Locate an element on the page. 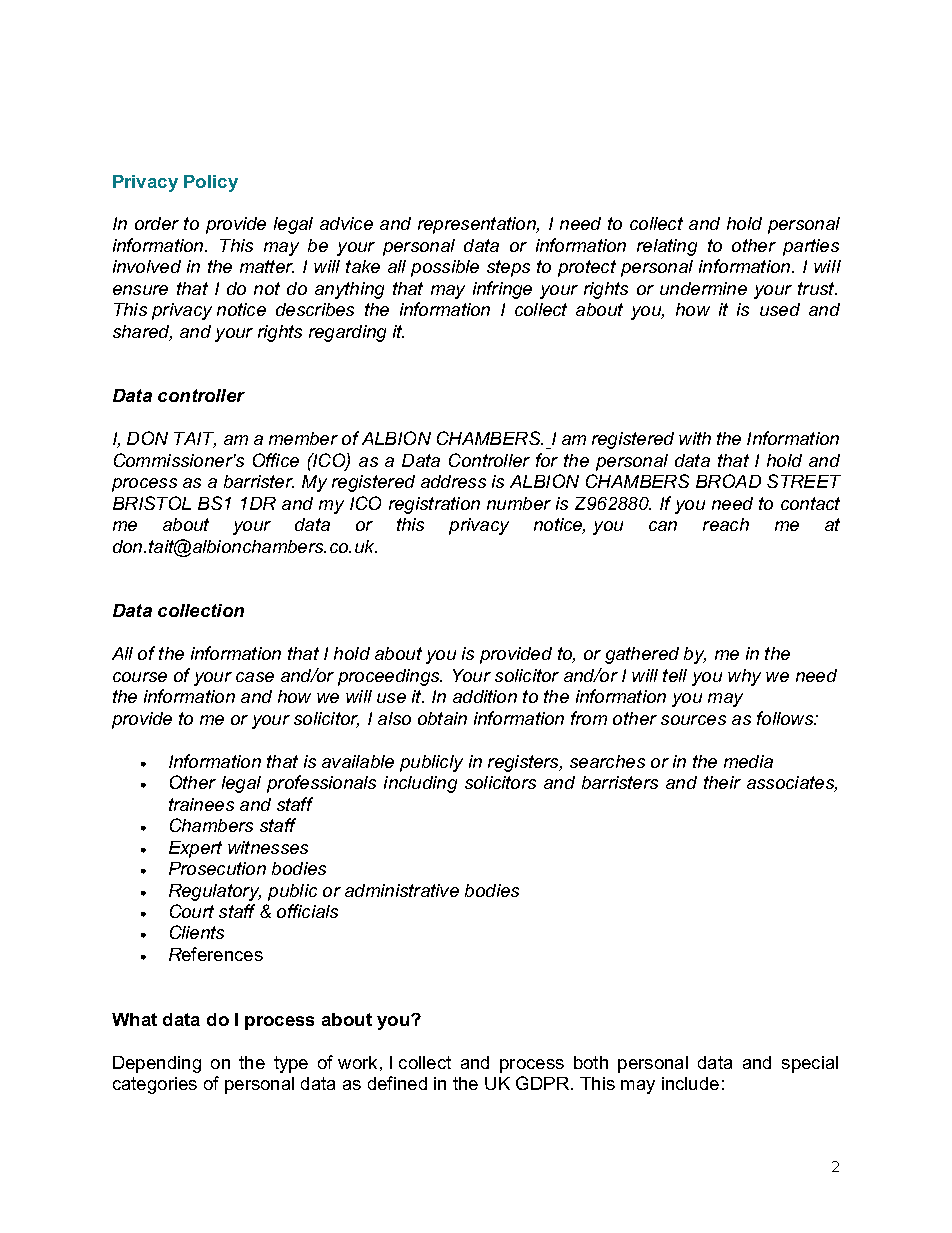 The width and height of the page is (952, 1233). Policy is located at coordinates (211, 183).
